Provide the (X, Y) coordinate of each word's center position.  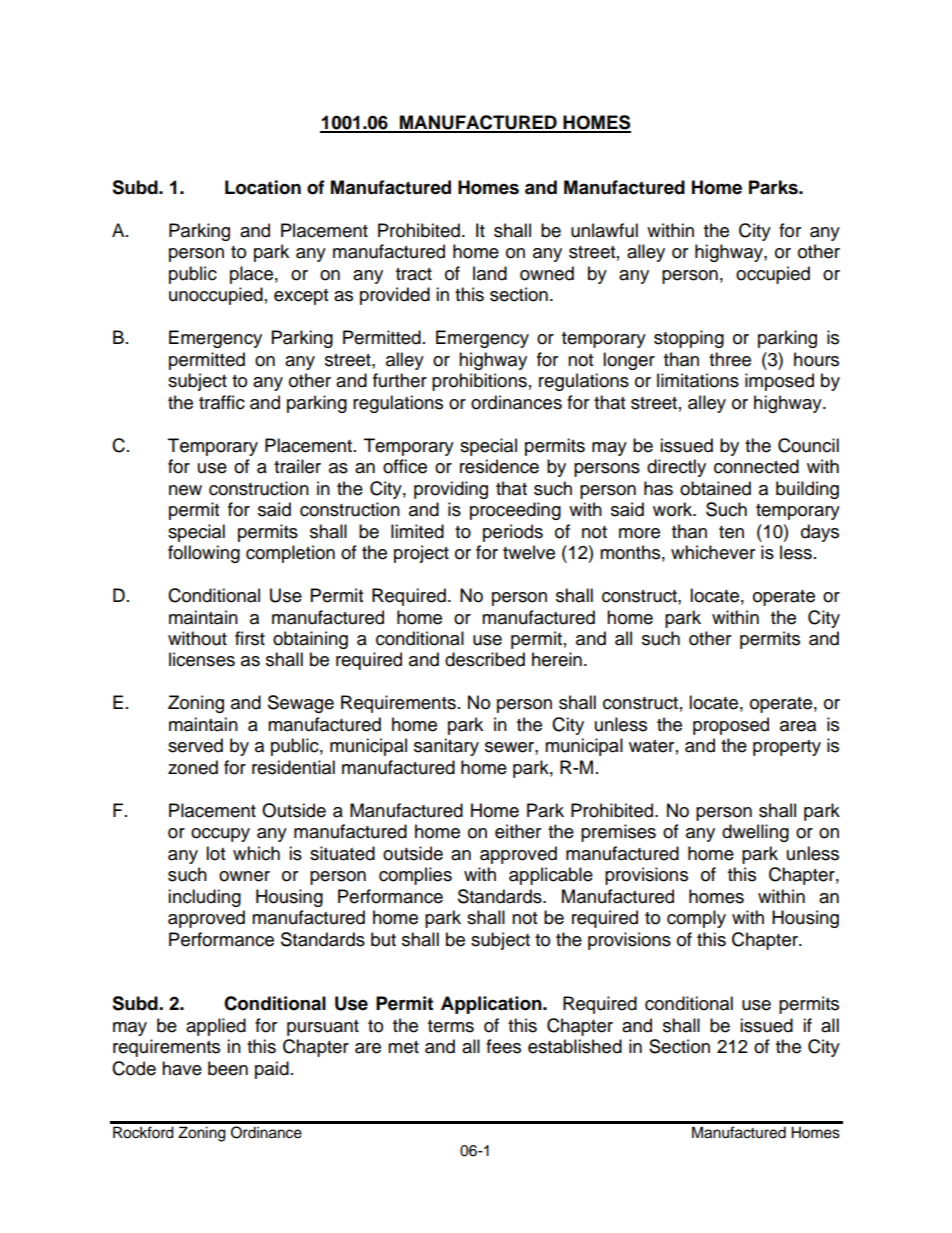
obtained (715, 488)
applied (216, 1027)
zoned (193, 767)
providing (451, 490)
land (490, 273)
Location (263, 187)
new (185, 490)
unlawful (604, 230)
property (787, 748)
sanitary (446, 747)
